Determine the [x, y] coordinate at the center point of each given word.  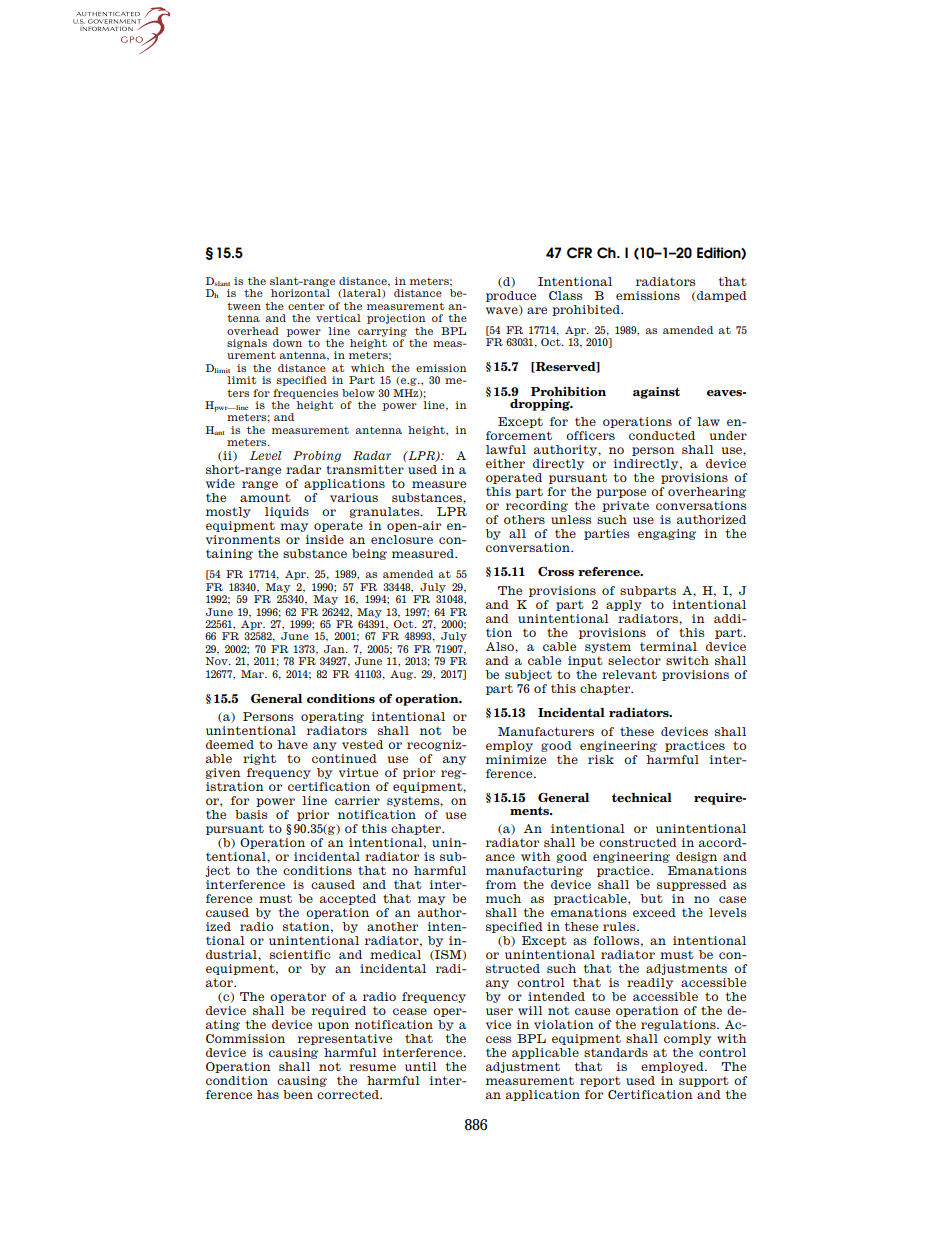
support [704, 1081]
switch [687, 660]
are [537, 310]
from [501, 884]
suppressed [692, 885]
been [298, 1094]
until [421, 1066]
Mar [253, 674]
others [524, 519]
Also [501, 646]
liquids [287, 512]
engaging [667, 534]
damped [721, 296]
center [306, 306]
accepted [348, 899]
